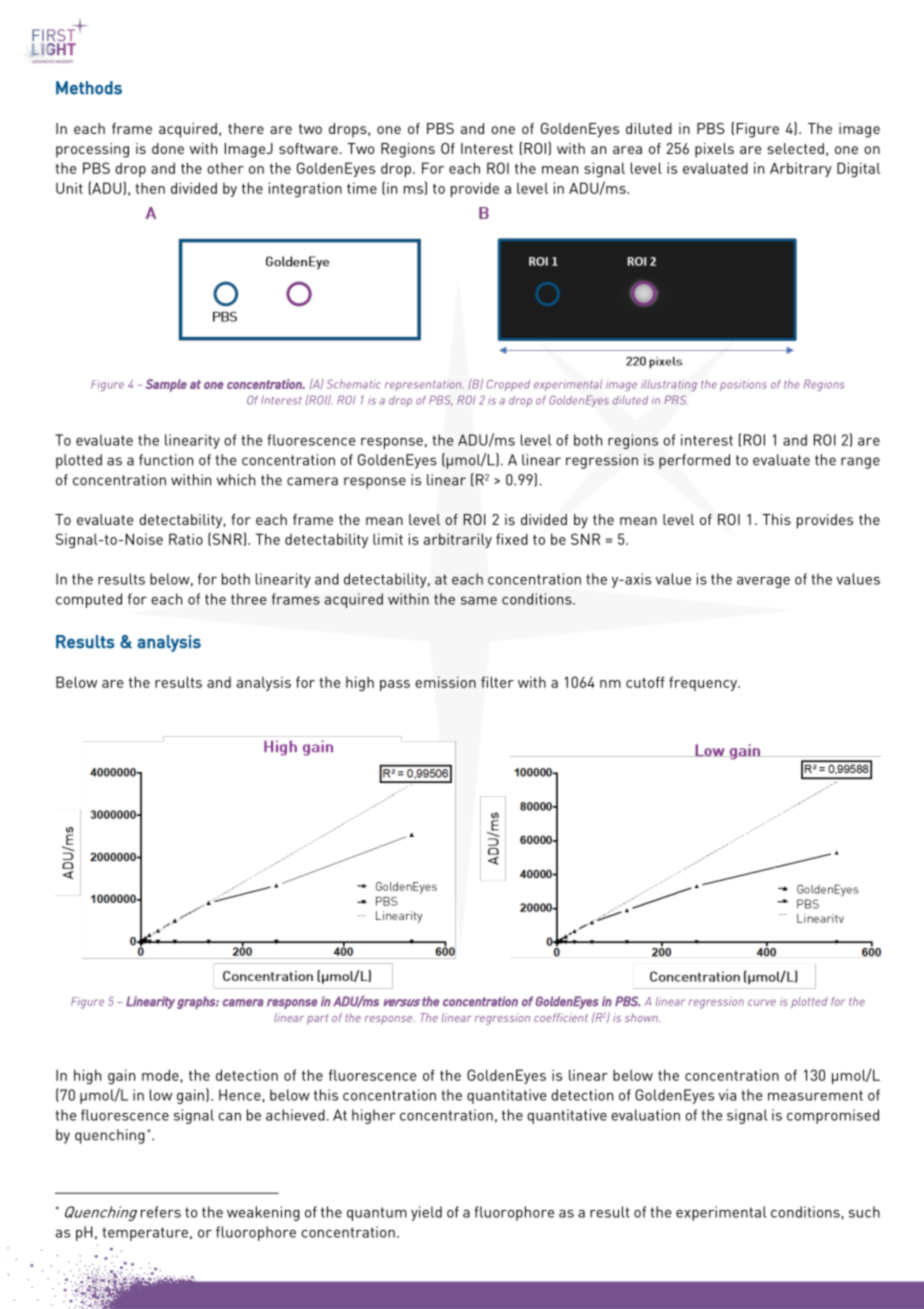 The width and height of the screenshot is (924, 1309). Describe the element at coordinates (762, 1002) in the screenshot. I see `curve` at that location.
